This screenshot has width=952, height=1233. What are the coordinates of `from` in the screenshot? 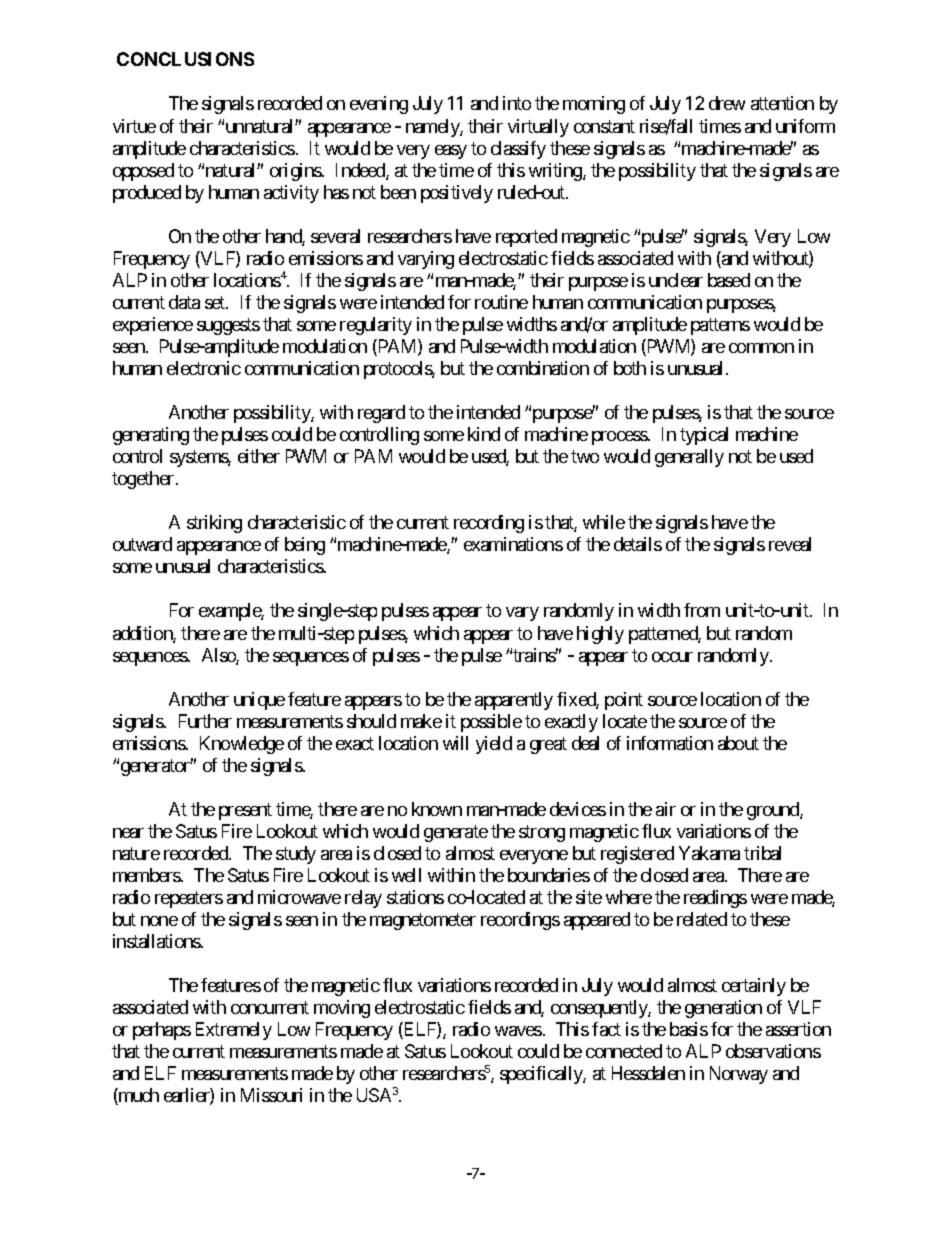 It's located at (702, 610).
